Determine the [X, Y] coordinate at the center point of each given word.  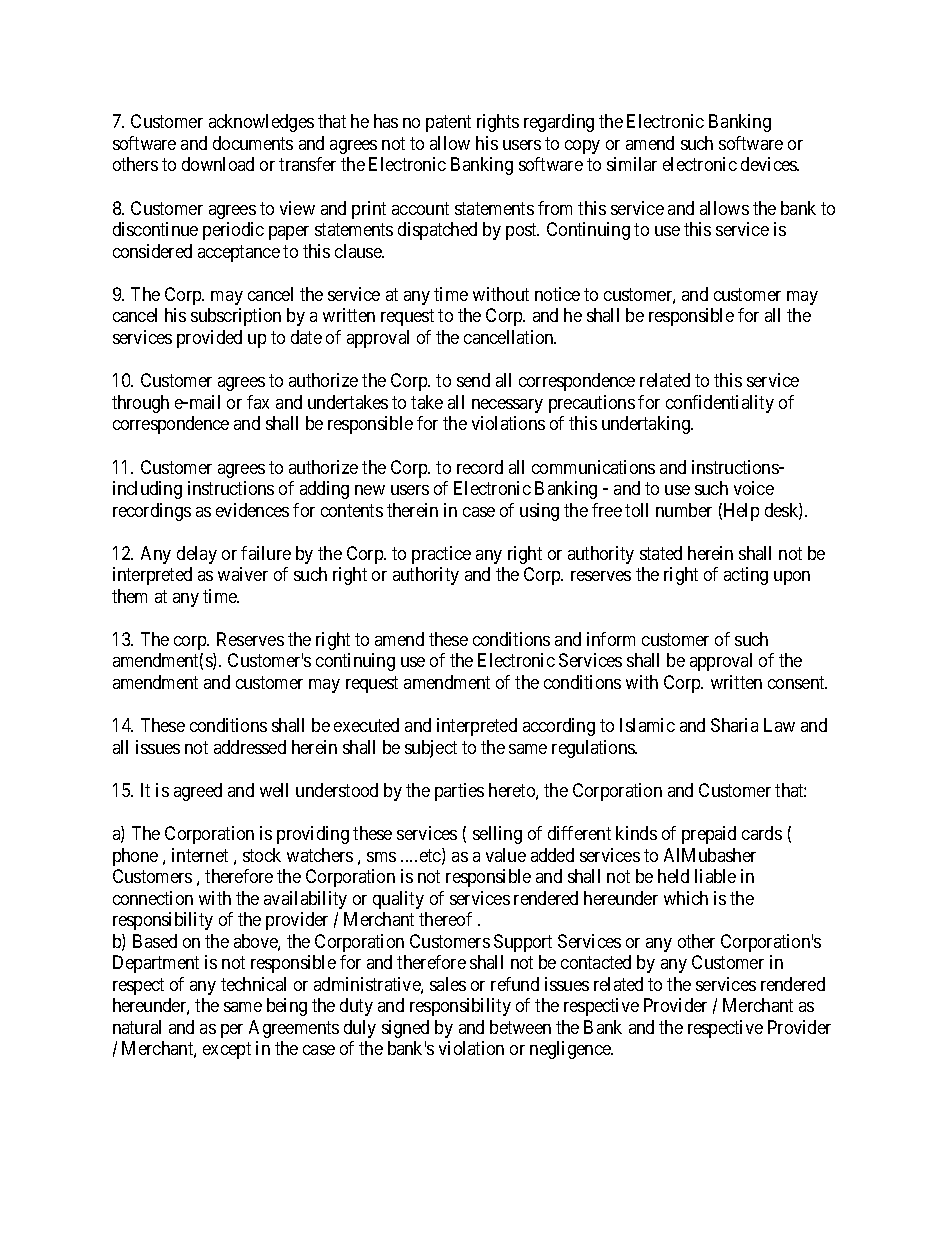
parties [459, 792]
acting [746, 576]
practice [441, 555]
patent [448, 124]
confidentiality [720, 404]
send [473, 380]
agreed [198, 792]
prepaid [709, 835]
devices [770, 164]
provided [209, 339]
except [227, 1050]
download [218, 164]
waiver [243, 574]
